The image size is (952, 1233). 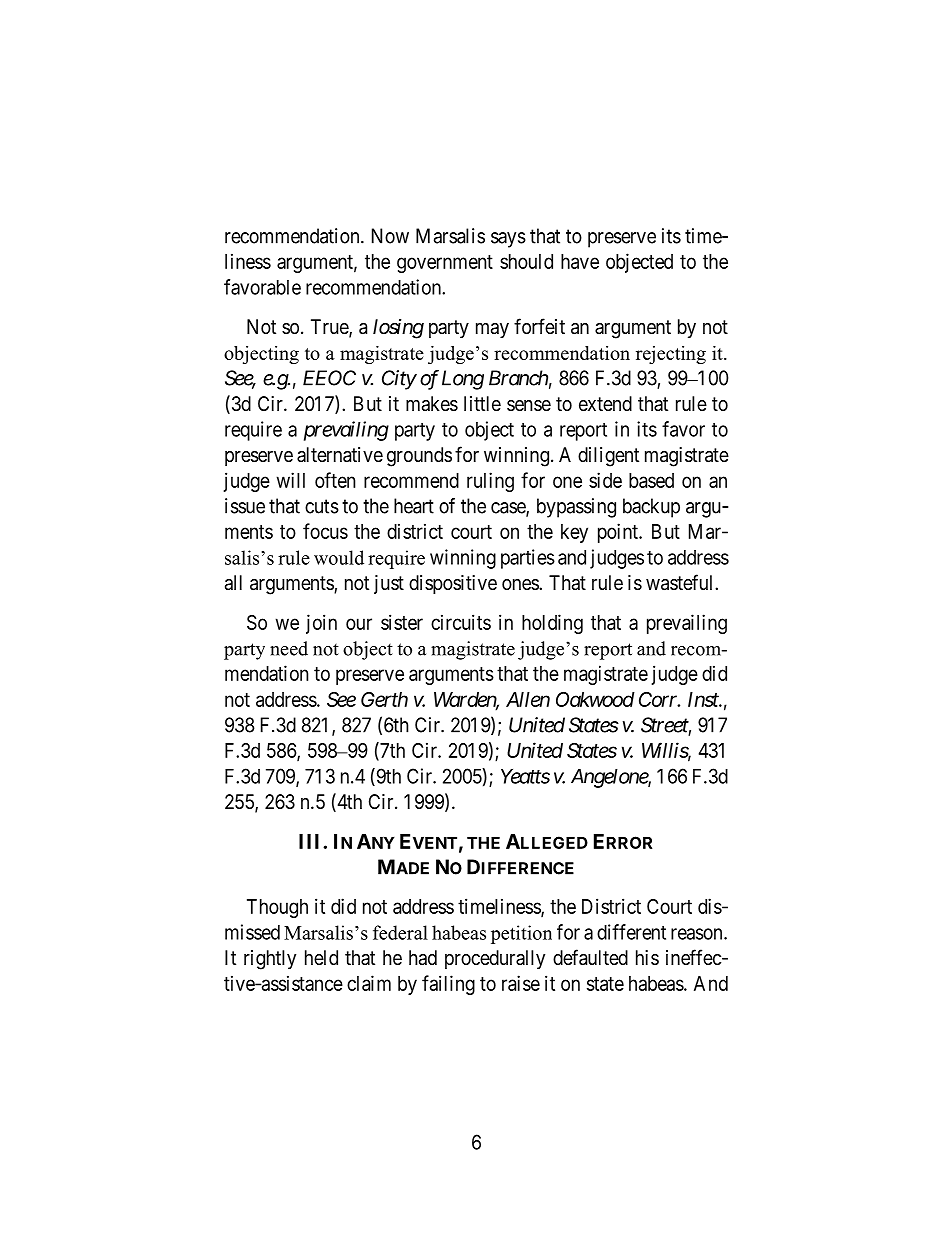 I want to click on holding, so click(x=552, y=624).
